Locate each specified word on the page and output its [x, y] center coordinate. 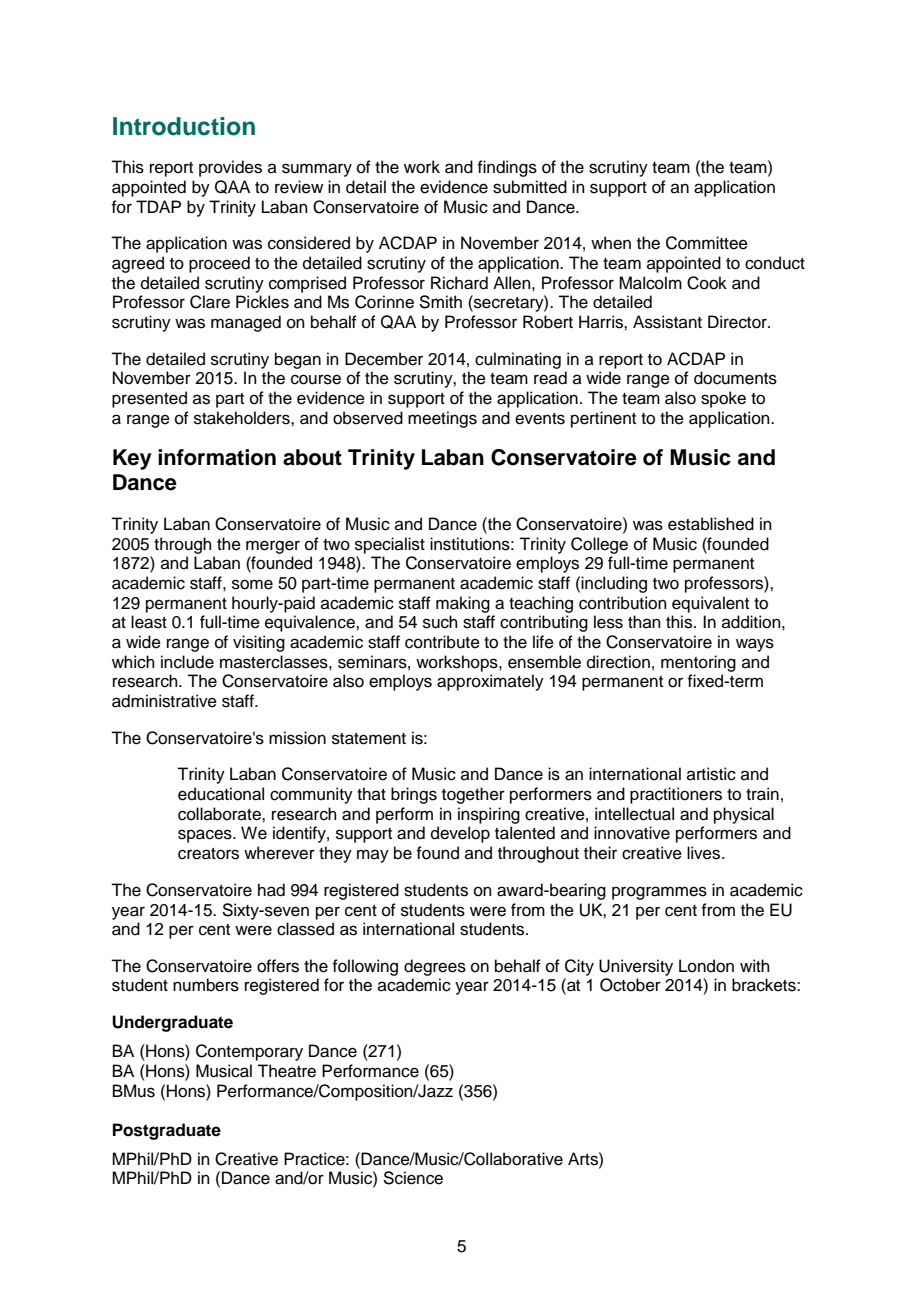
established [711, 524]
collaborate [220, 814]
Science [413, 1178]
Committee [707, 243]
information [217, 457]
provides [230, 168]
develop [460, 834]
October [630, 985]
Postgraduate [167, 1131]
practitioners [676, 795]
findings [507, 168]
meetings [442, 419]
